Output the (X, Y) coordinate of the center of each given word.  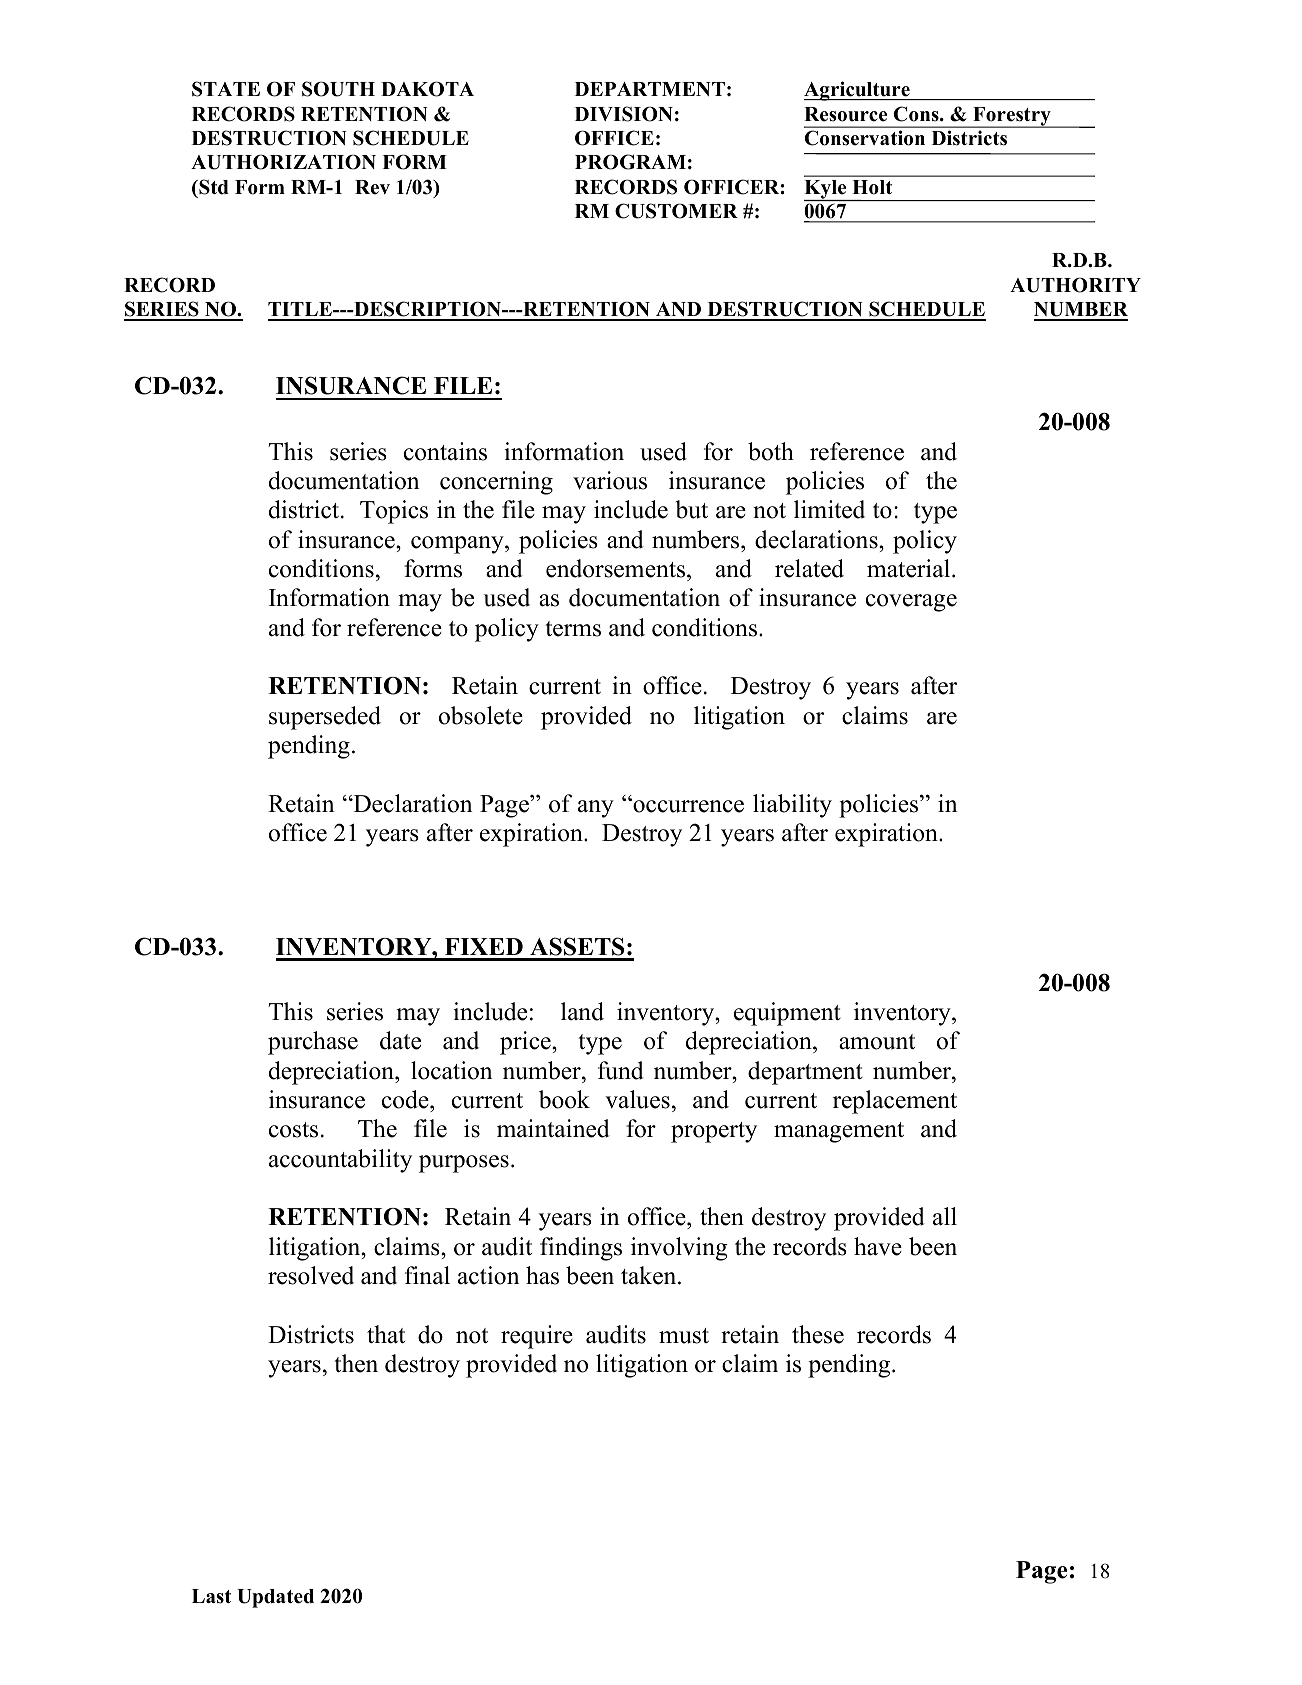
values (637, 1099)
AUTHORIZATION (283, 162)
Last (211, 1596)
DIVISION (624, 114)
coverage (911, 603)
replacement (895, 1102)
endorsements (617, 568)
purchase (313, 1043)
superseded (325, 718)
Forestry (1012, 117)
